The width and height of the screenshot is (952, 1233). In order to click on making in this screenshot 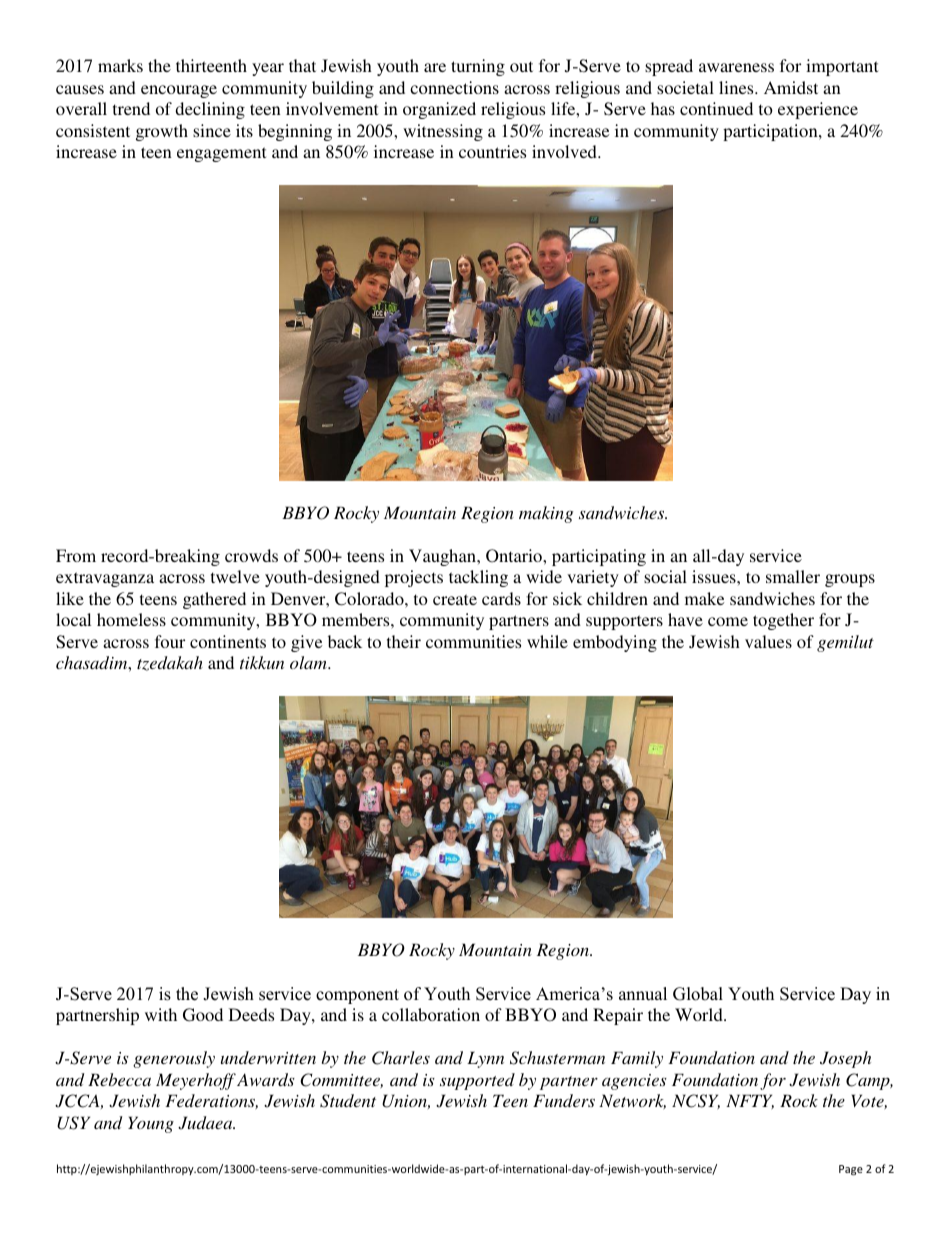, I will do `click(546, 514)`.
